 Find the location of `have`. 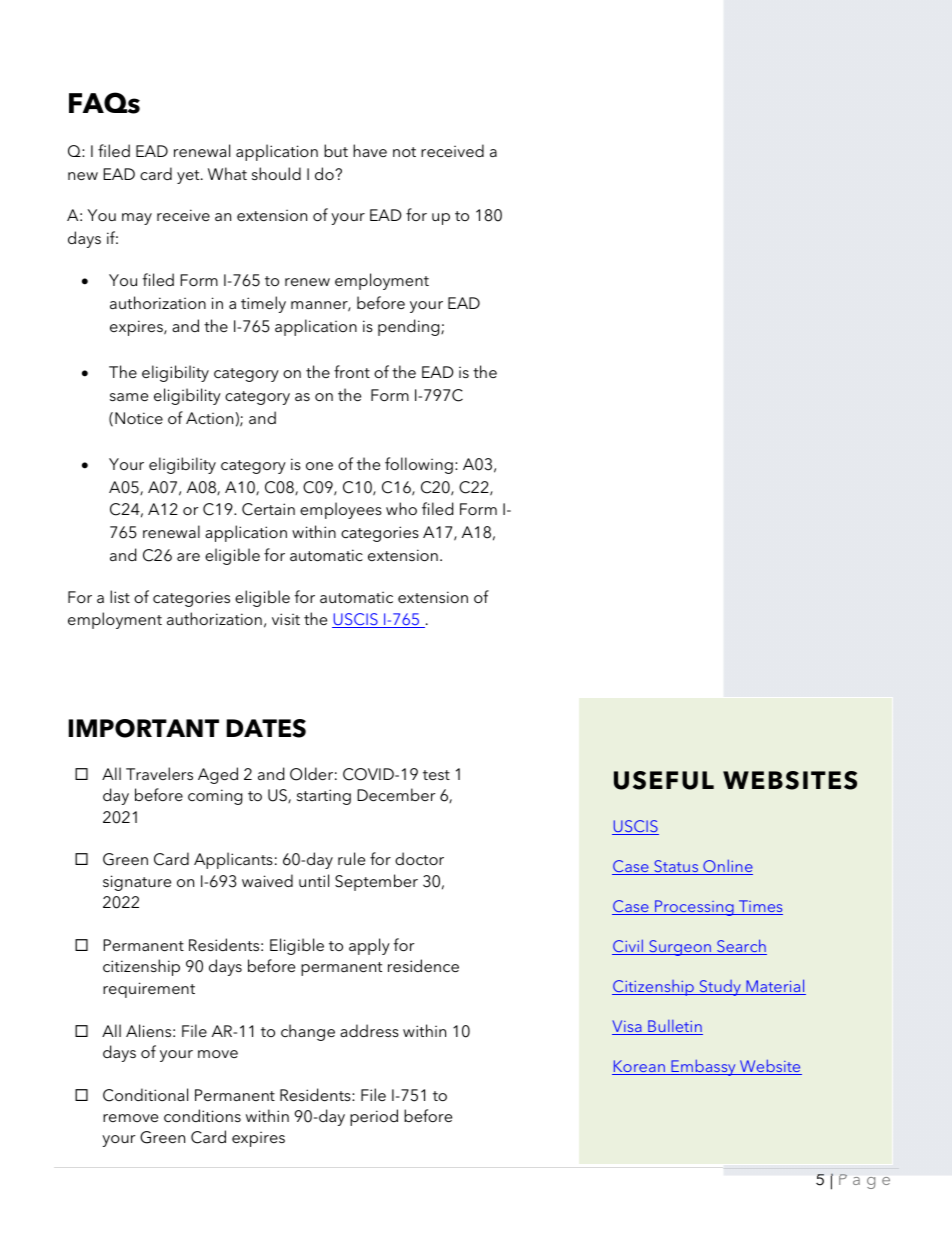

have is located at coordinates (370, 150).
